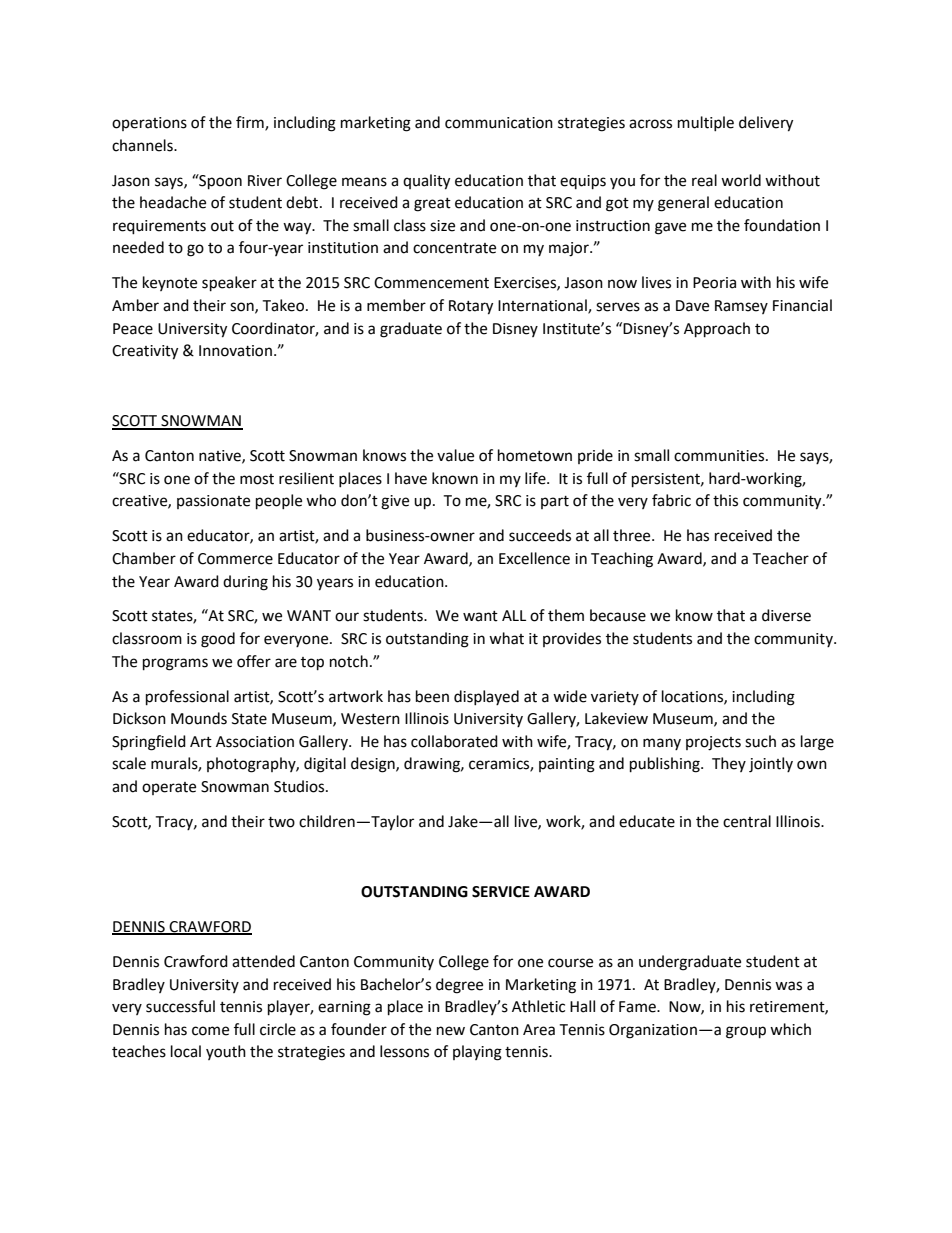 The height and width of the screenshot is (1233, 952). I want to click on world, so click(741, 180).
